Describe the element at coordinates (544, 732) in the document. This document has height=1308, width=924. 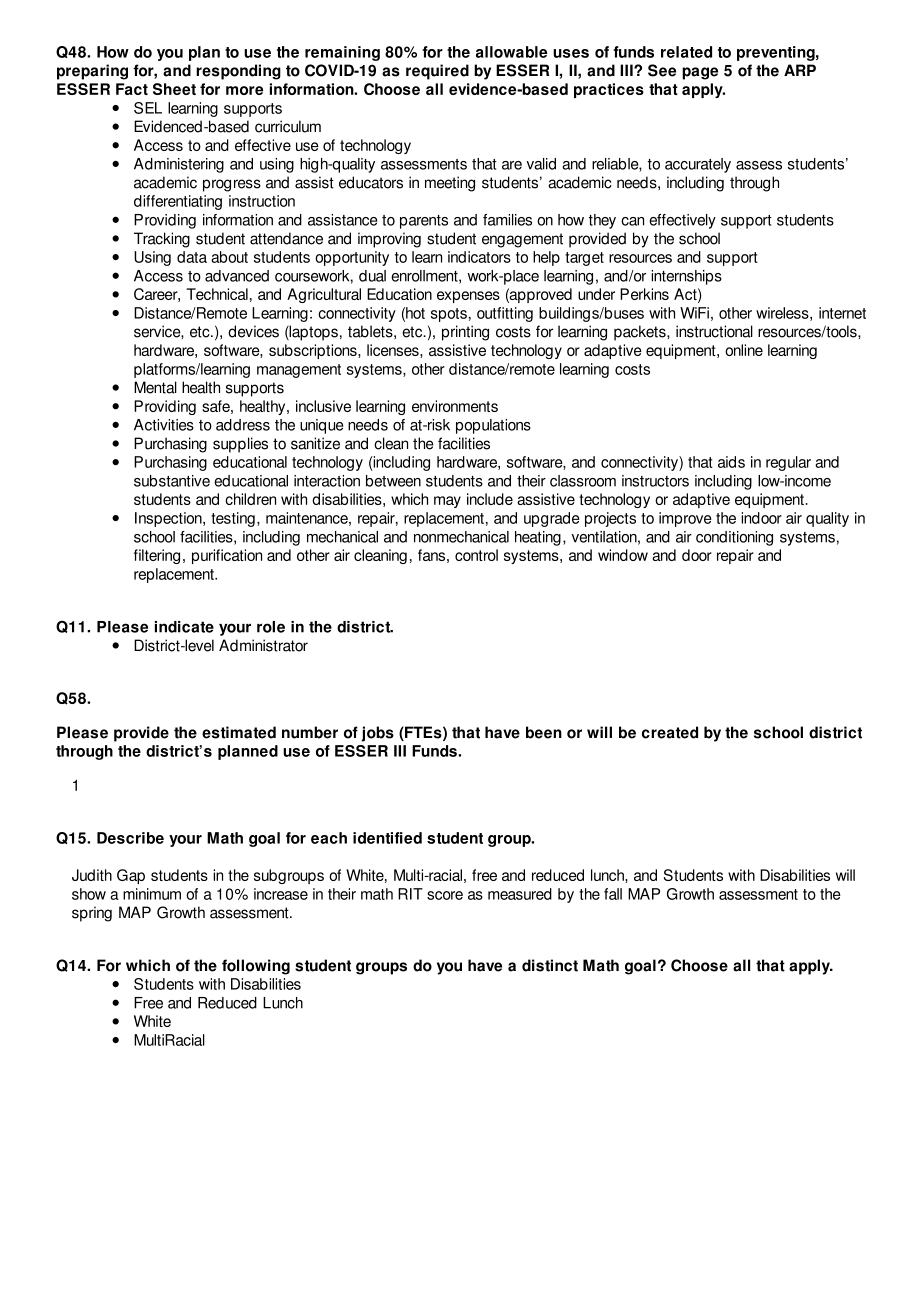
I see `been` at that location.
